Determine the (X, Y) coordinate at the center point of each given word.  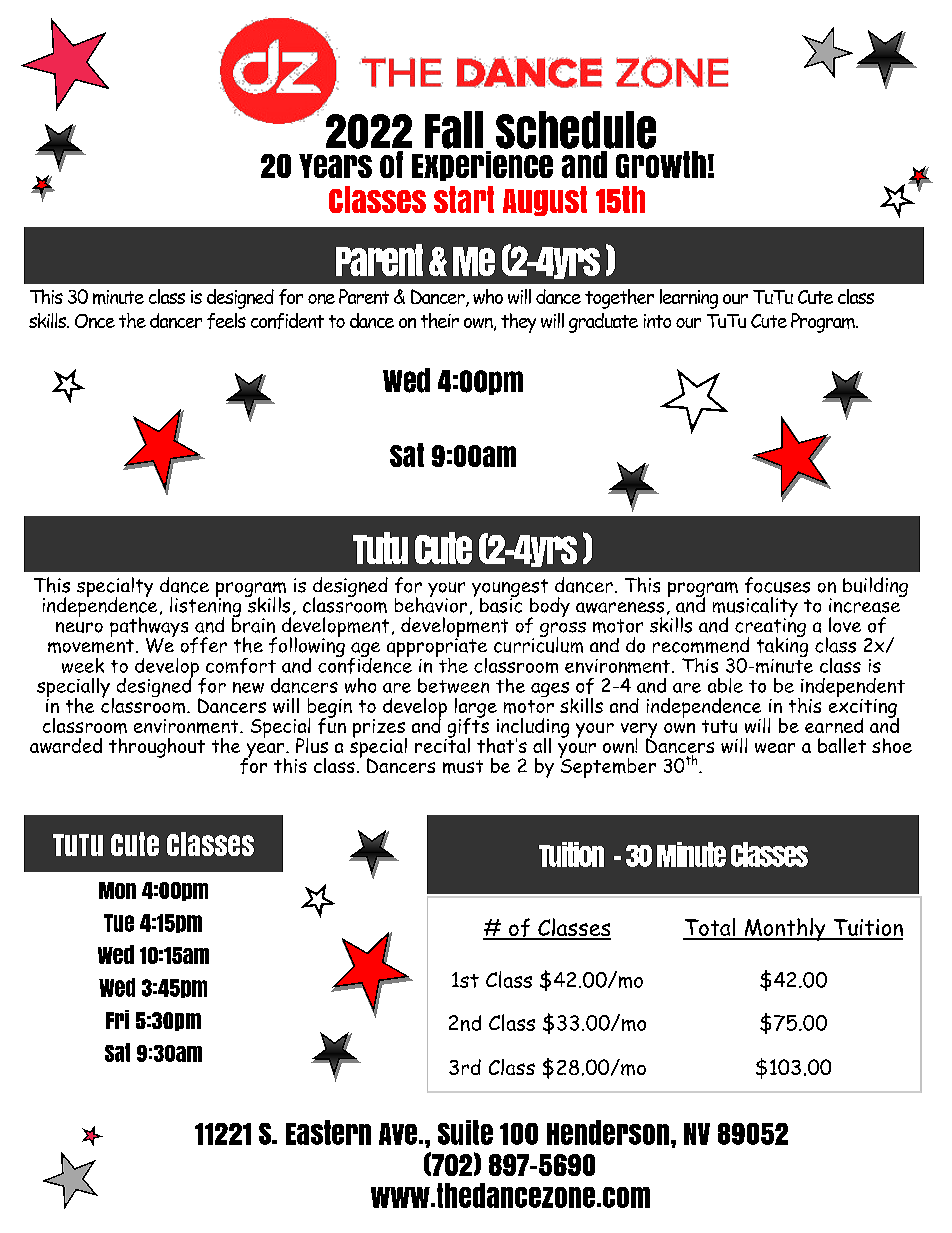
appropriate (437, 648)
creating (770, 628)
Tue (119, 923)
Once (95, 321)
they (518, 323)
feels (226, 321)
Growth (661, 163)
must (463, 767)
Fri (117, 1019)
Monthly (785, 929)
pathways (149, 628)
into (657, 321)
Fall (454, 130)
